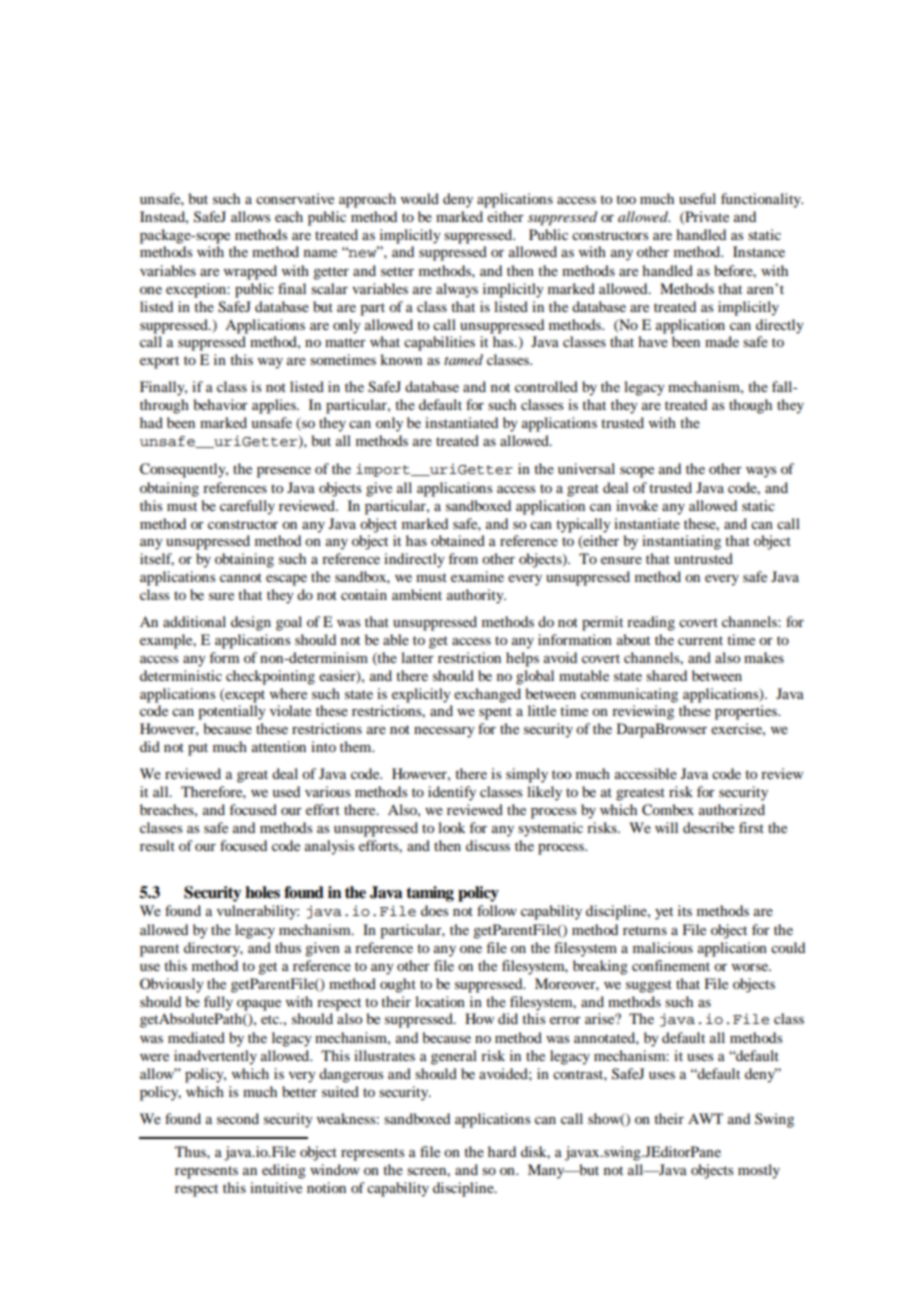  What do you see at coordinates (759, 1171) in the screenshot?
I see `mostly` at bounding box center [759, 1171].
